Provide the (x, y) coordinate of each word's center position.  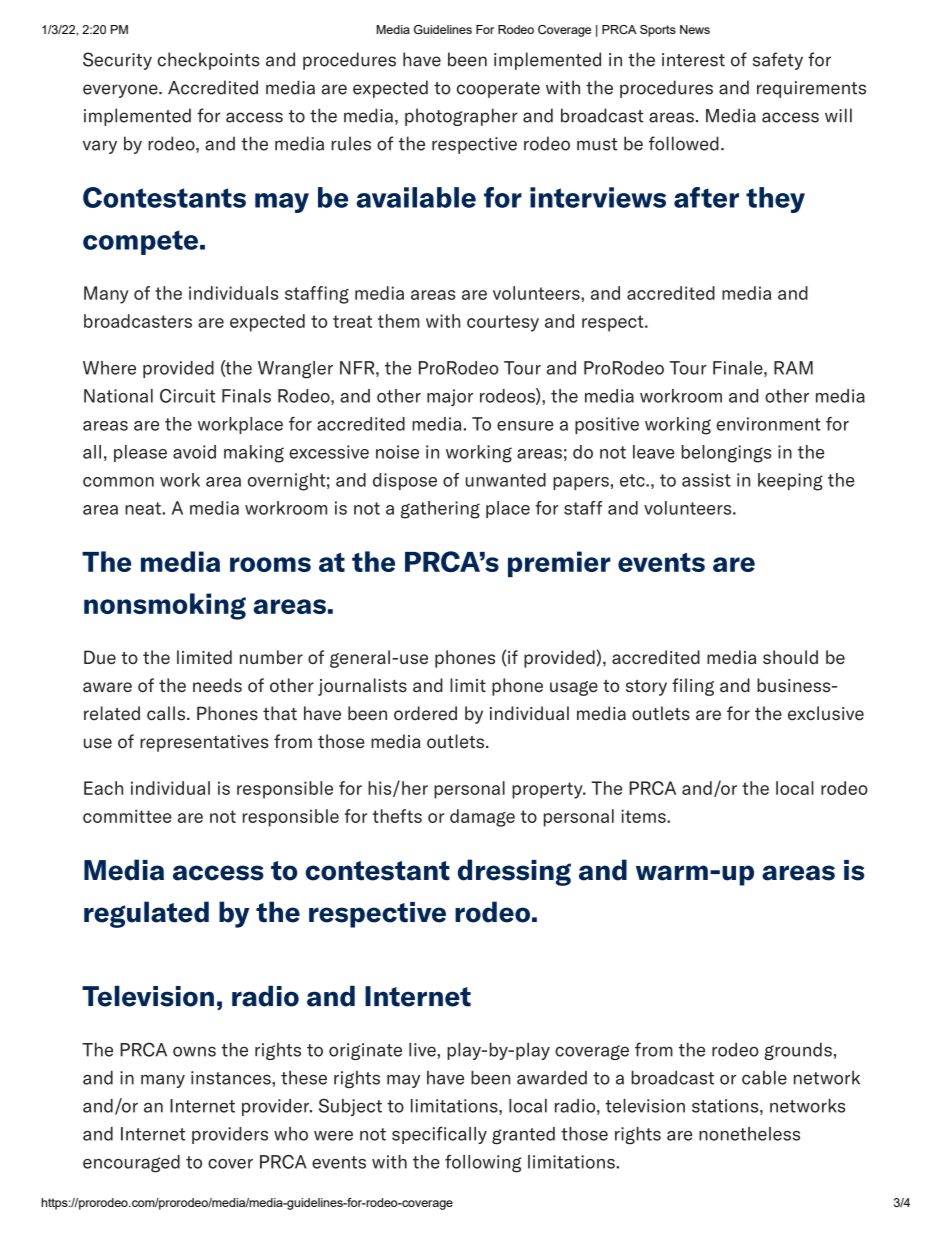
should (790, 657)
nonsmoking (165, 606)
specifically (439, 1135)
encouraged (131, 1164)
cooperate (498, 90)
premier (559, 564)
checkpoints (208, 61)
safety (778, 61)
